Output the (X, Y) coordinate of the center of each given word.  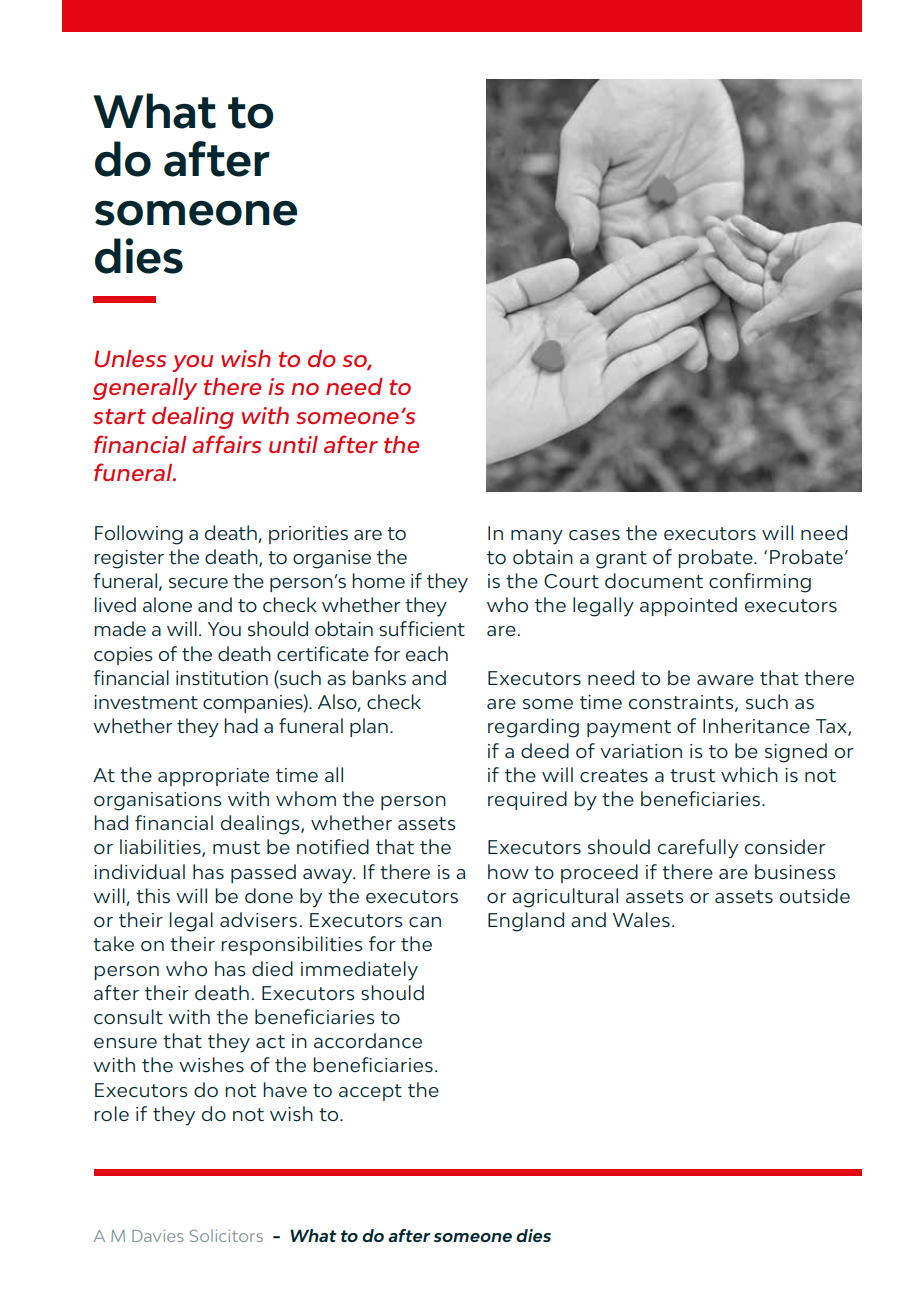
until (293, 444)
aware (725, 680)
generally (145, 389)
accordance (368, 1040)
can (425, 922)
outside (815, 895)
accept (370, 1092)
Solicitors (226, 1235)
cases (594, 535)
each (427, 653)
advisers (258, 919)
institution (222, 678)
